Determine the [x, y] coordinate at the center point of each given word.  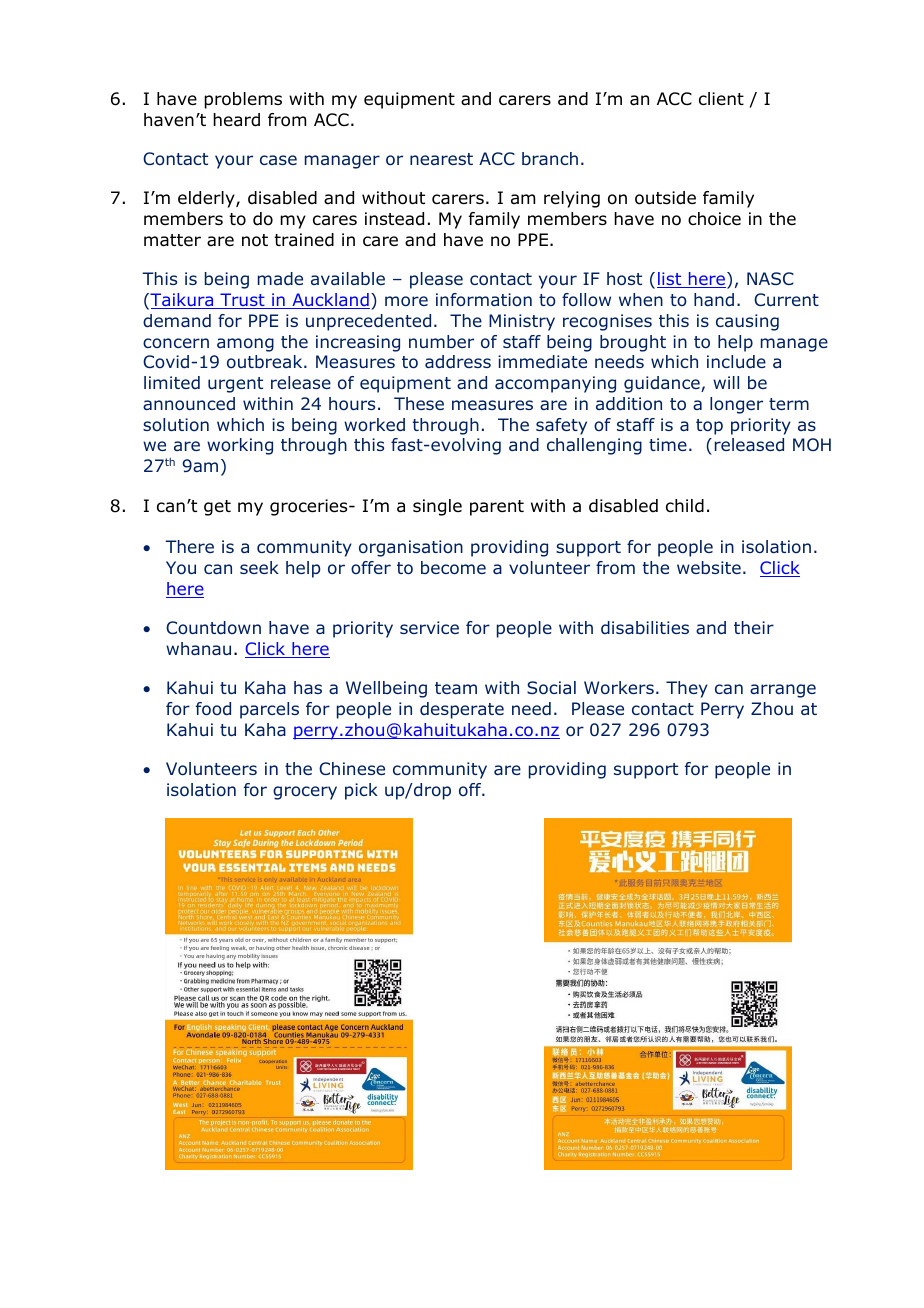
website [709, 567]
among [245, 345]
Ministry [522, 322]
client [721, 99]
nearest [441, 159]
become [453, 568]
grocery [305, 793]
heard [236, 120]
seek [259, 567]
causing [747, 322]
